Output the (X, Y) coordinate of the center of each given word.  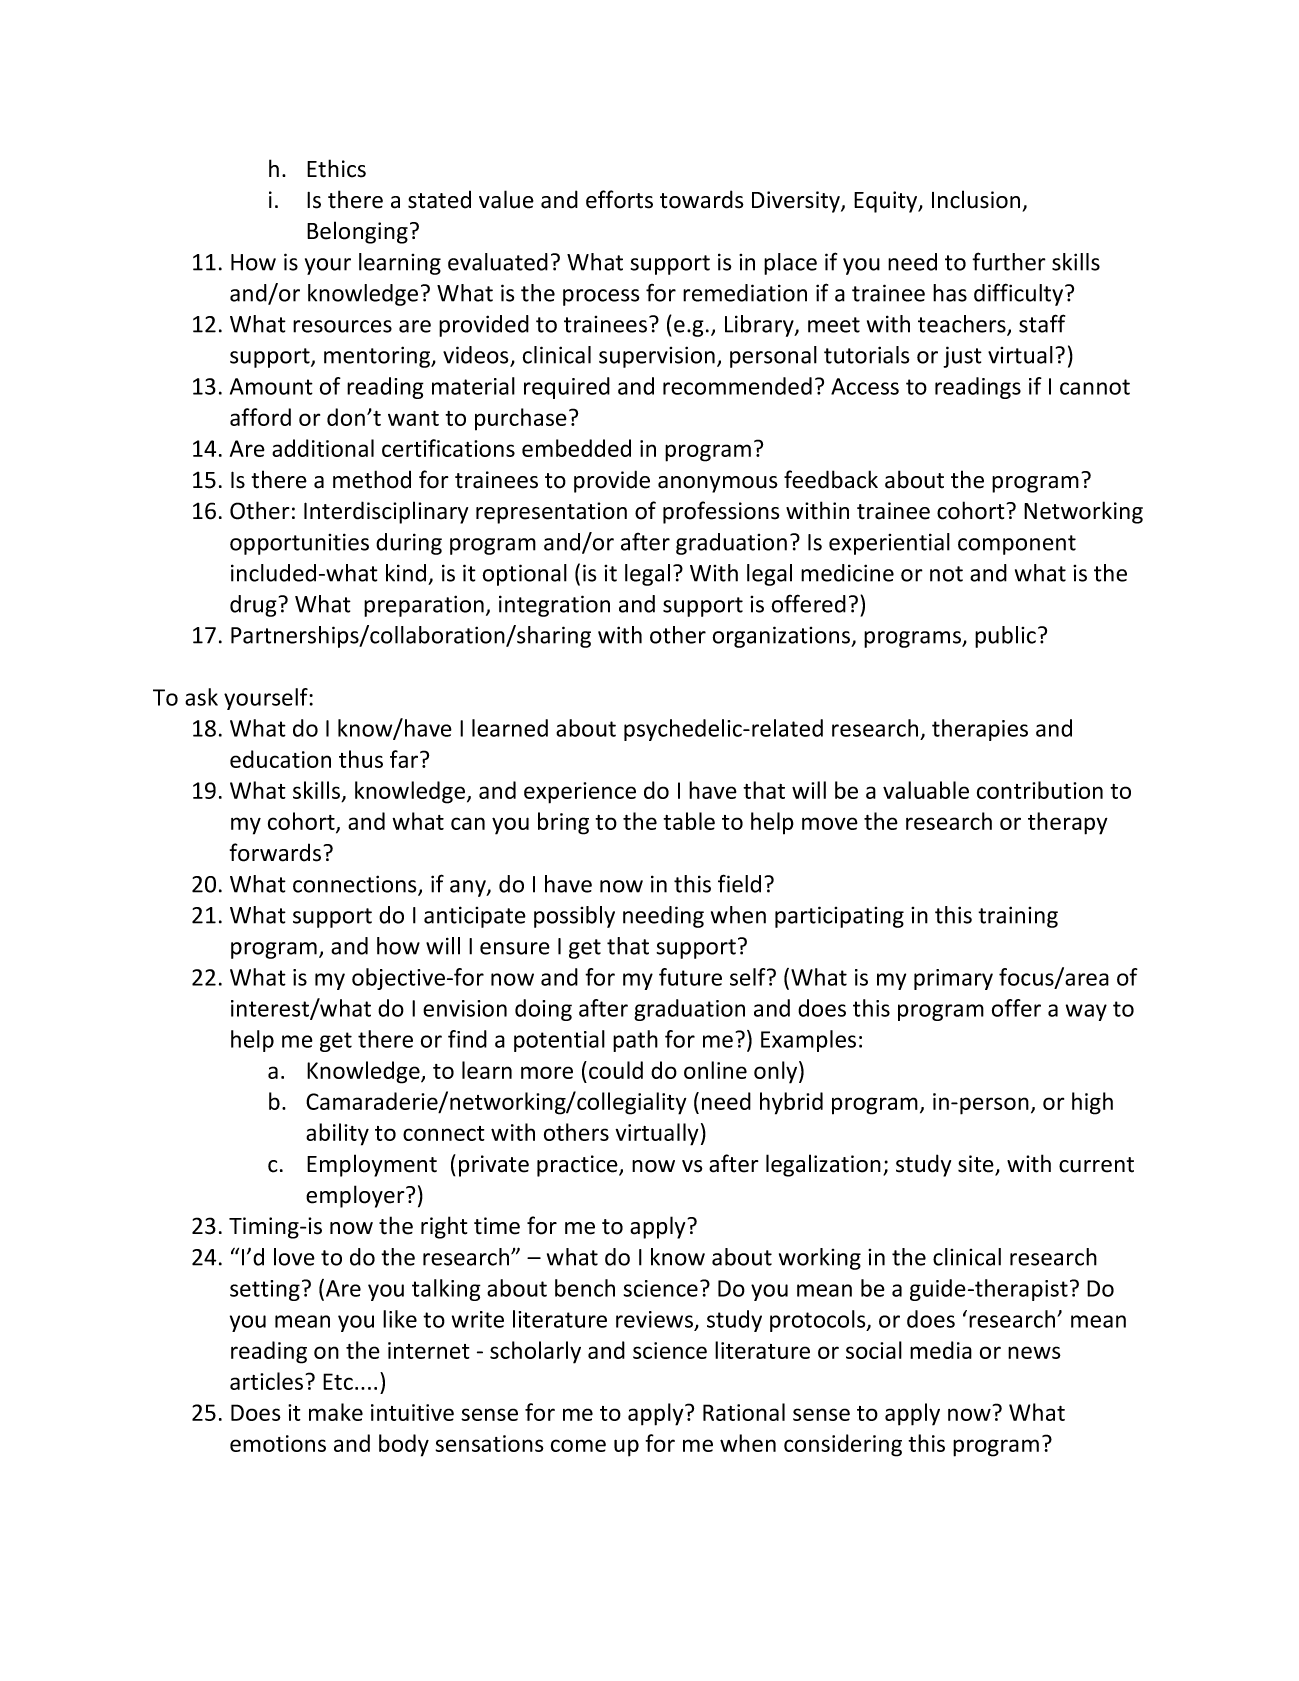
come (578, 1445)
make (336, 1412)
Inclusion (976, 199)
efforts (619, 199)
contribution (1040, 790)
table (689, 821)
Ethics (336, 168)
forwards (277, 852)
